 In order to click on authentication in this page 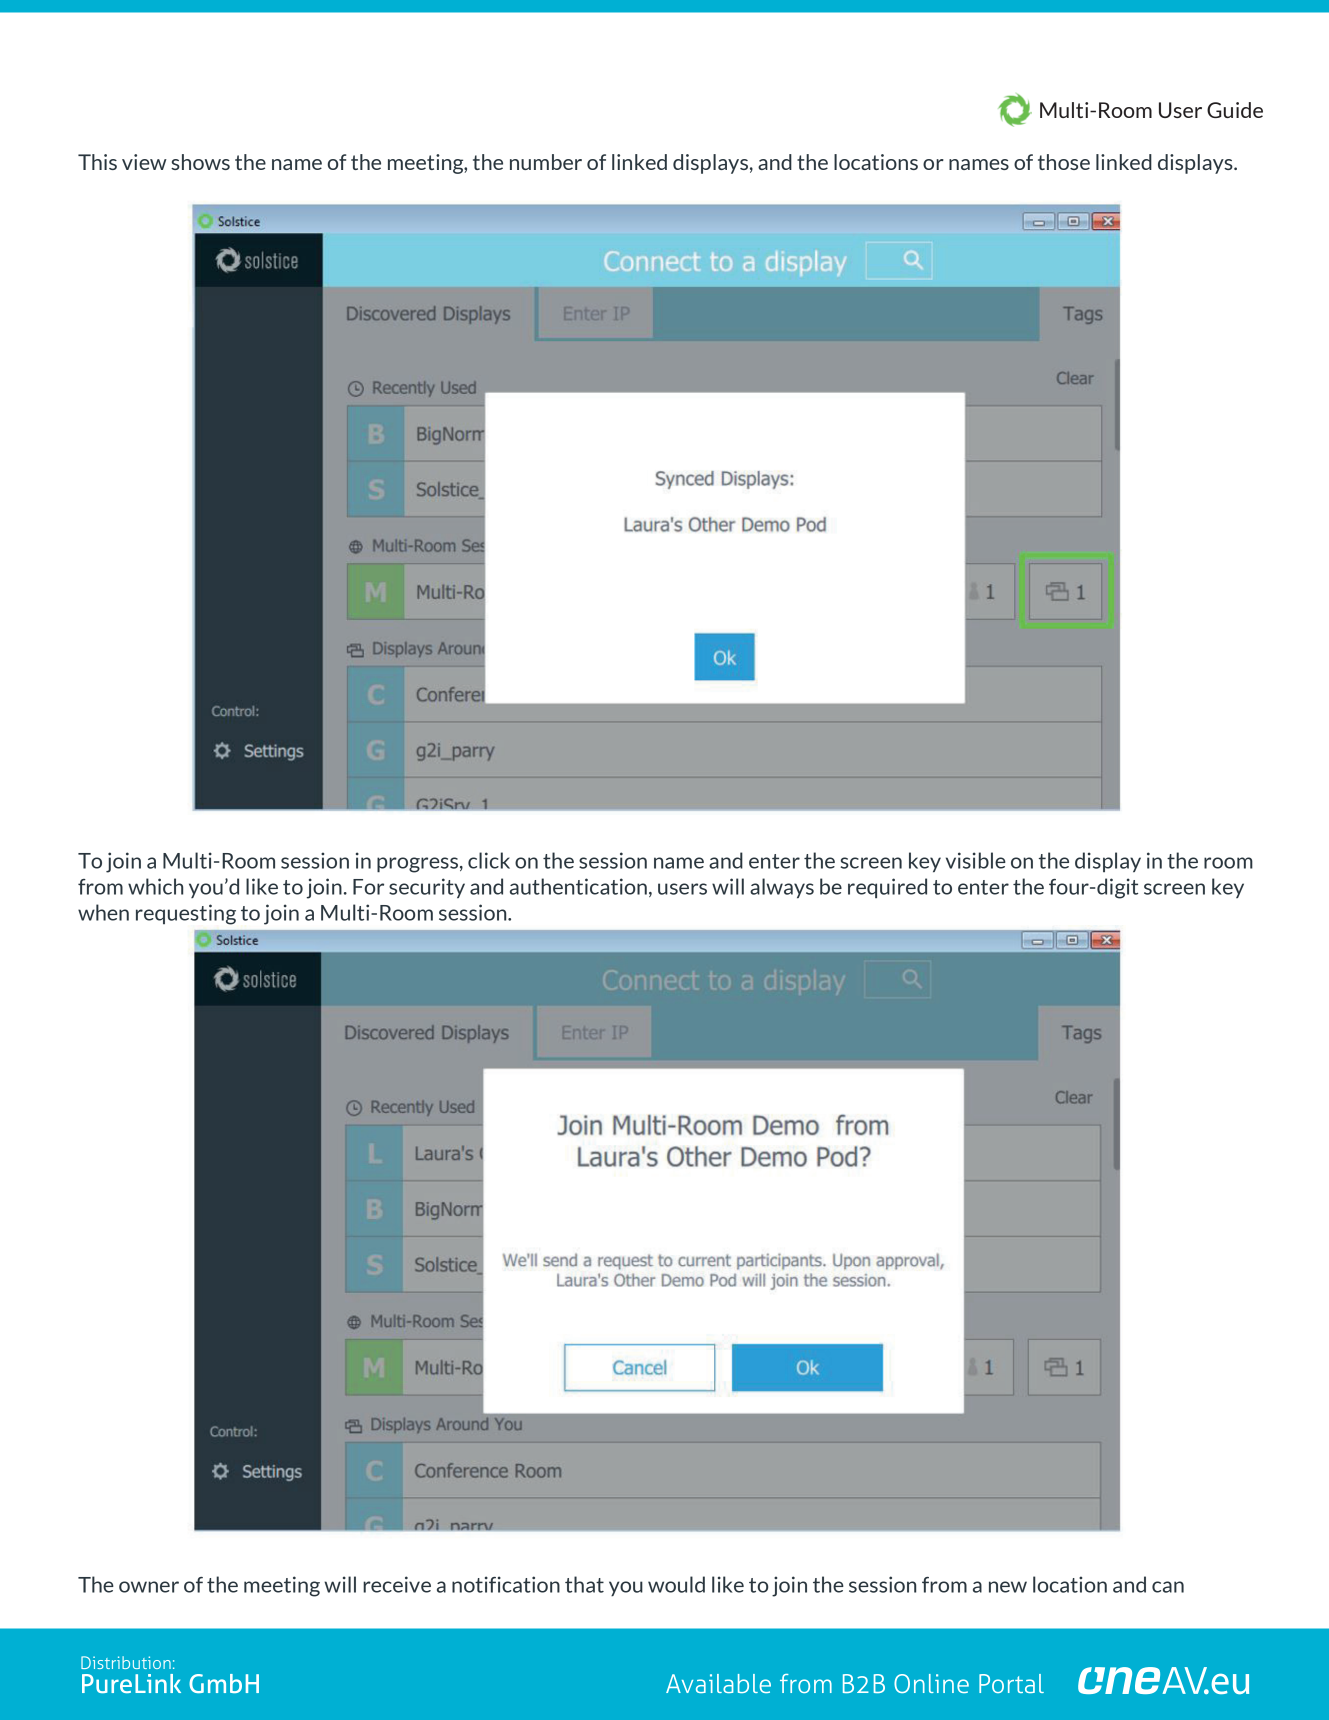, I will do `click(578, 886)`.
